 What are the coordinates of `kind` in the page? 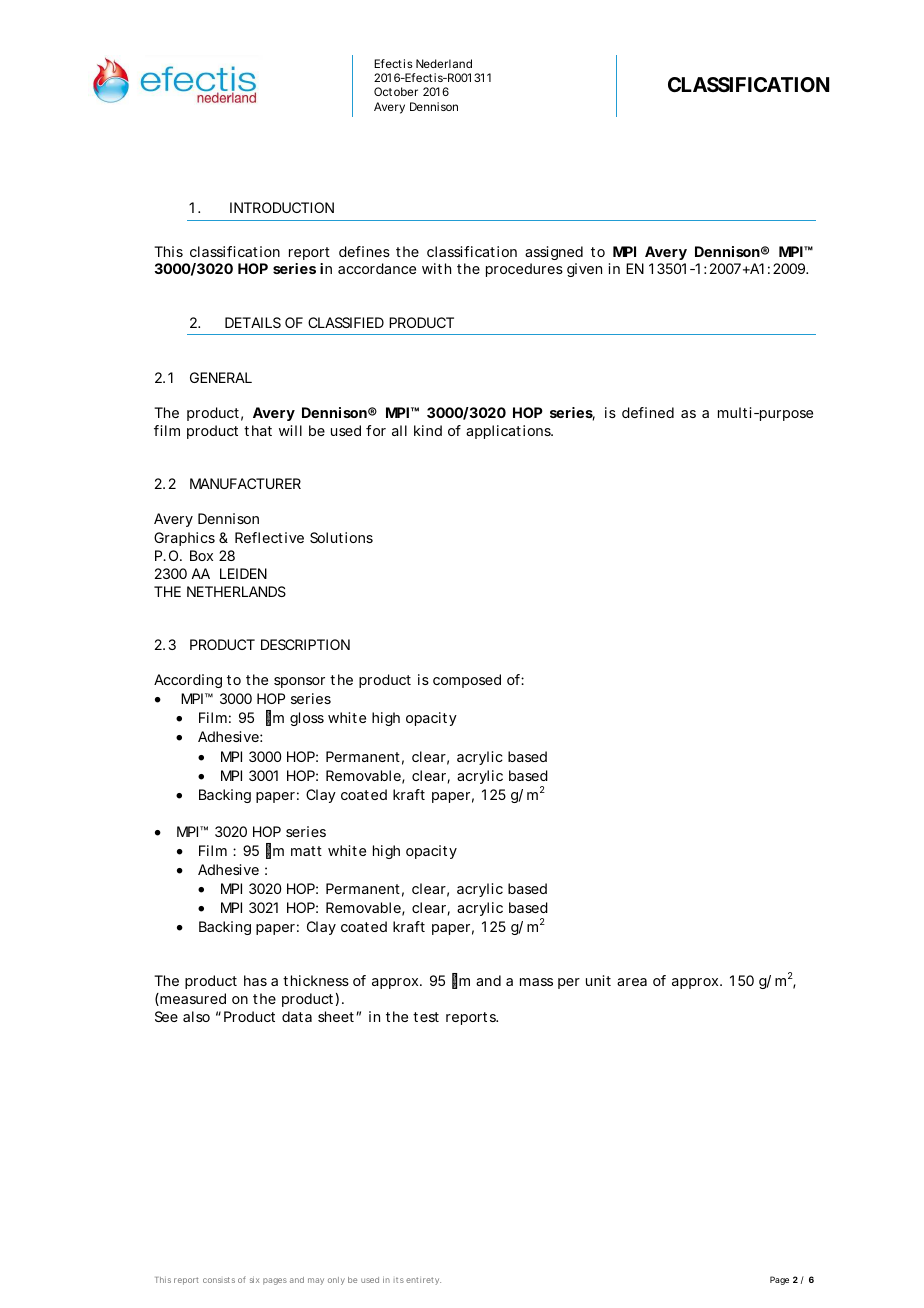 It's located at (428, 430).
